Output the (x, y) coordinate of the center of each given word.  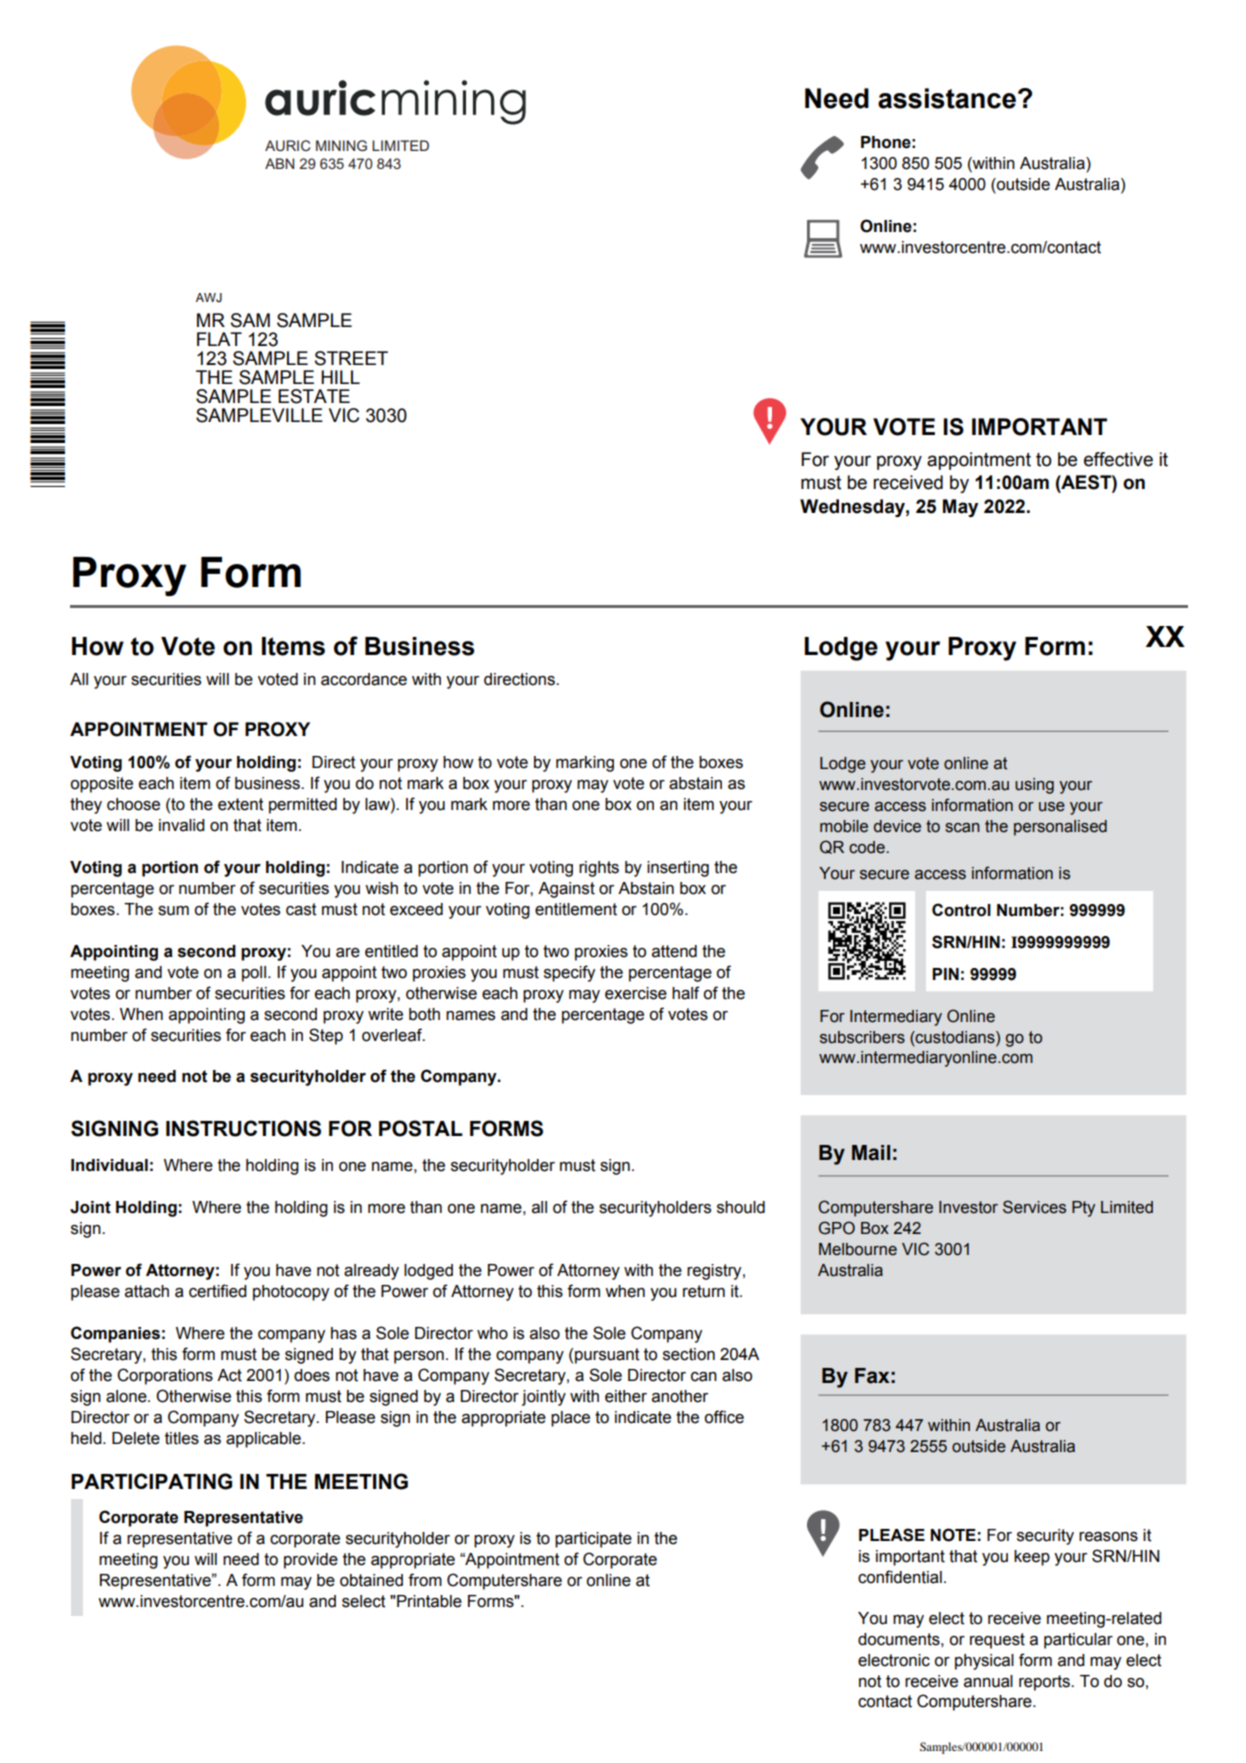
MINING (341, 145)
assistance (947, 98)
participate (593, 1540)
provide (311, 1561)
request (997, 1641)
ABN (279, 163)
